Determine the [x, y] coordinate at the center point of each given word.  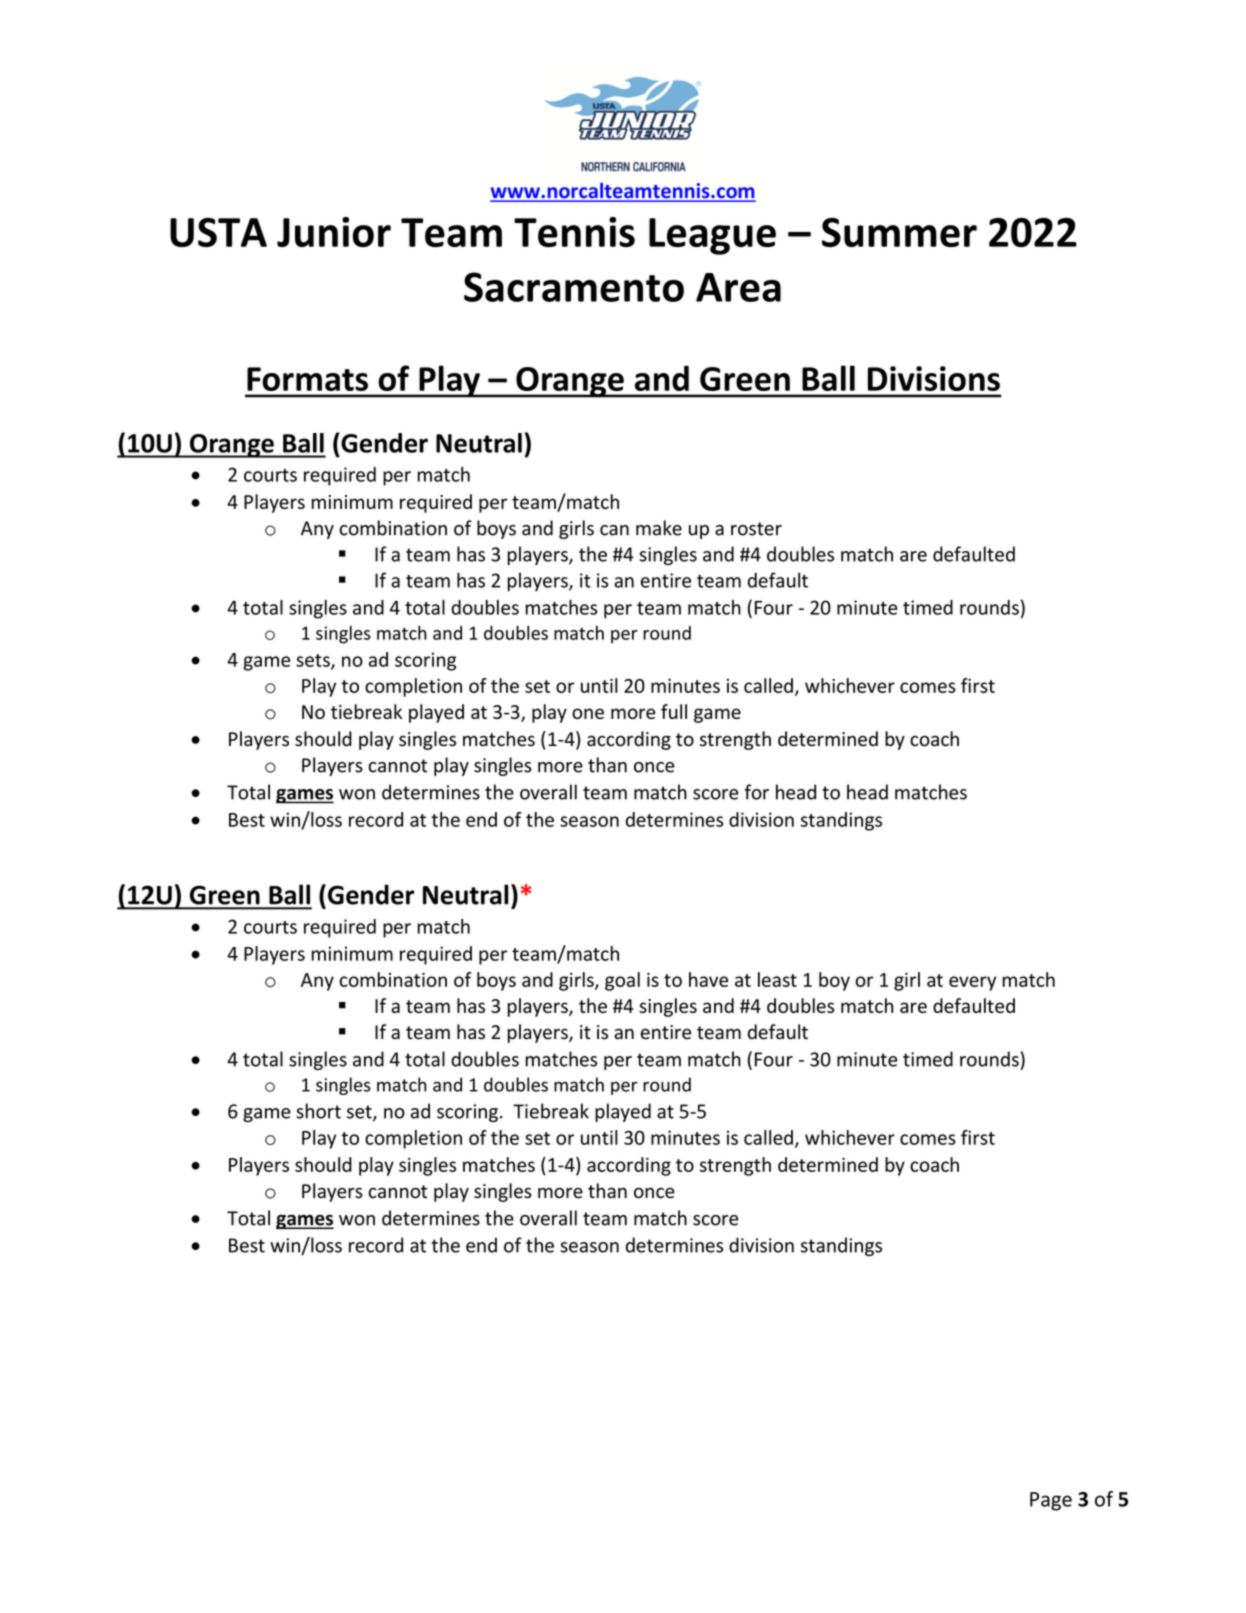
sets [314, 661]
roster [756, 529]
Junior [334, 232]
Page [1051, 1501]
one [588, 713]
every [972, 983]
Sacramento [574, 287]
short [318, 1111]
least [777, 979]
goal [622, 981]
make [659, 528]
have [708, 979]
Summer [899, 232]
